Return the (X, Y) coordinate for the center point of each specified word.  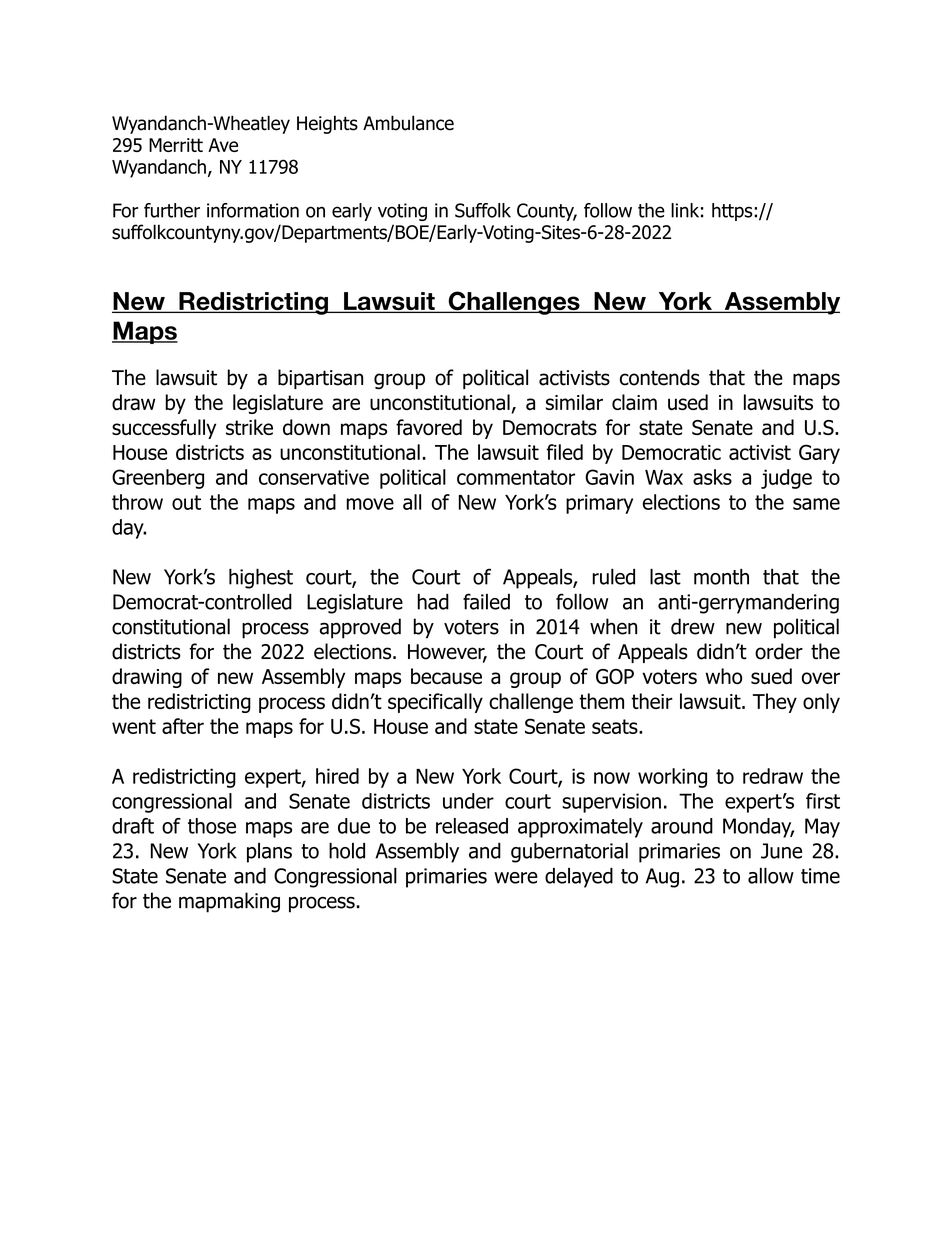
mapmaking (229, 902)
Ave (223, 145)
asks (712, 477)
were (516, 878)
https (733, 212)
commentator (516, 477)
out (186, 502)
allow (771, 876)
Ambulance (408, 123)
